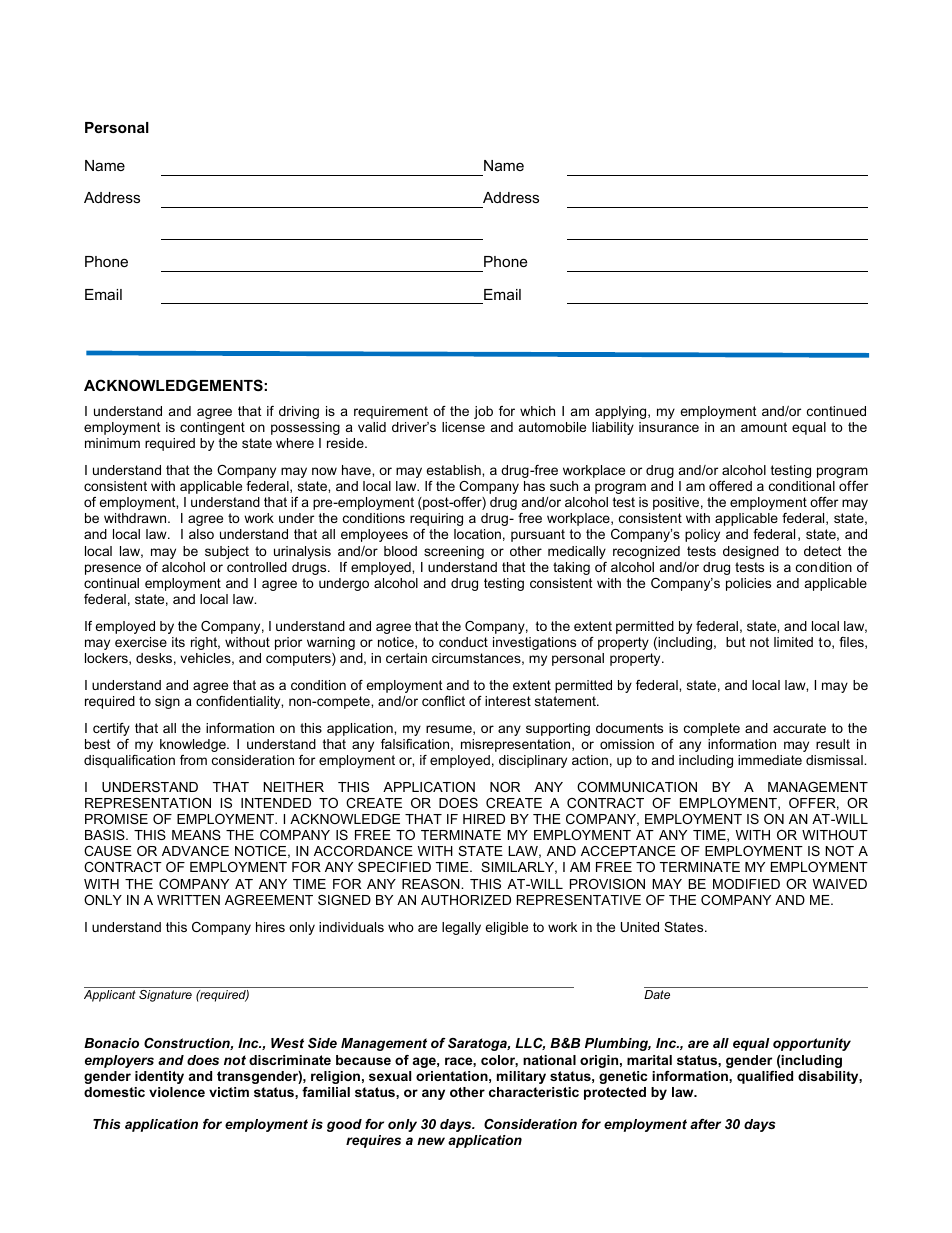  I want to click on violence, so click(177, 1092).
